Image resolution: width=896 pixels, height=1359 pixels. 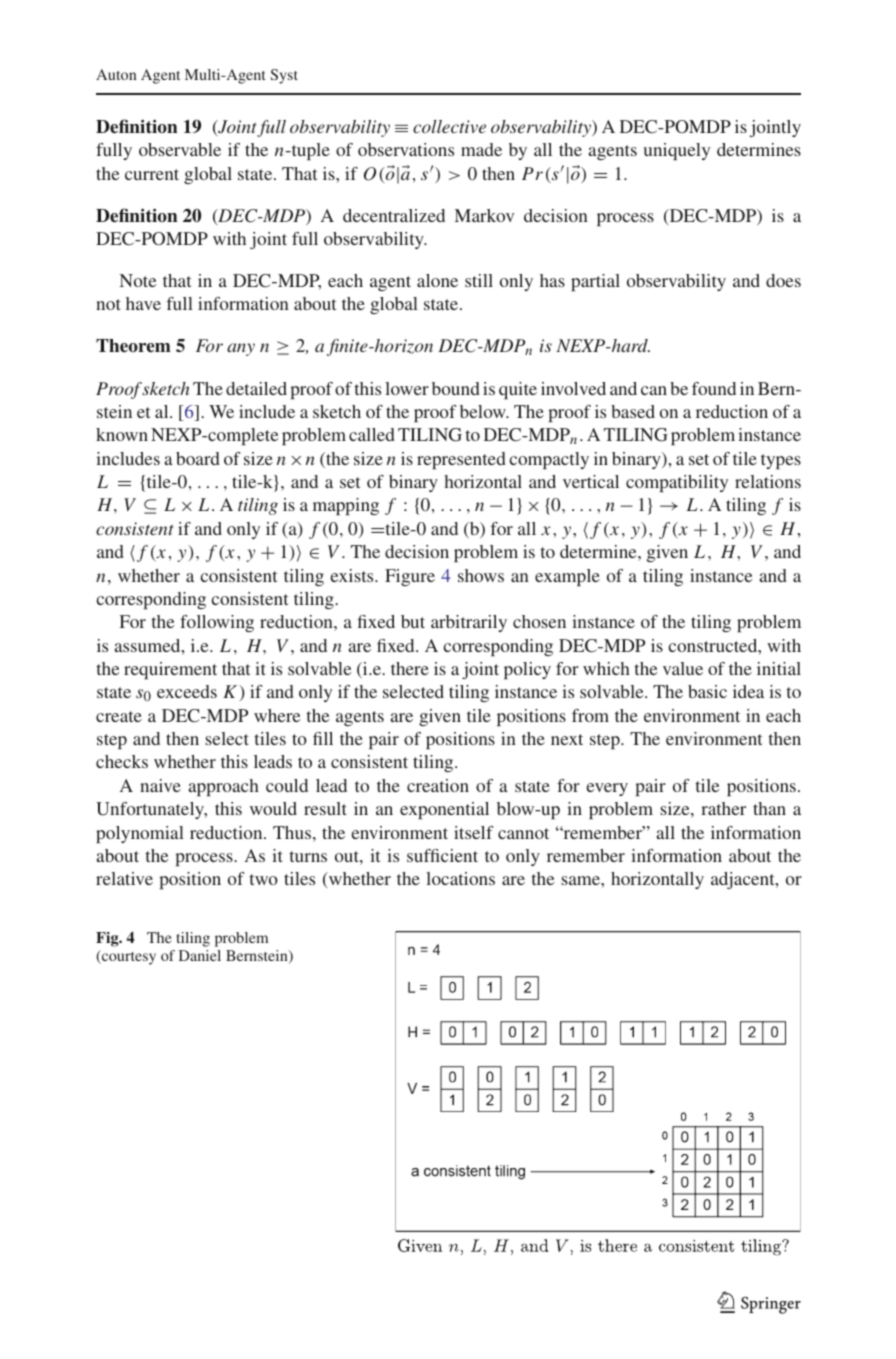 What do you see at coordinates (180, 149) in the image?
I see `observable` at bounding box center [180, 149].
